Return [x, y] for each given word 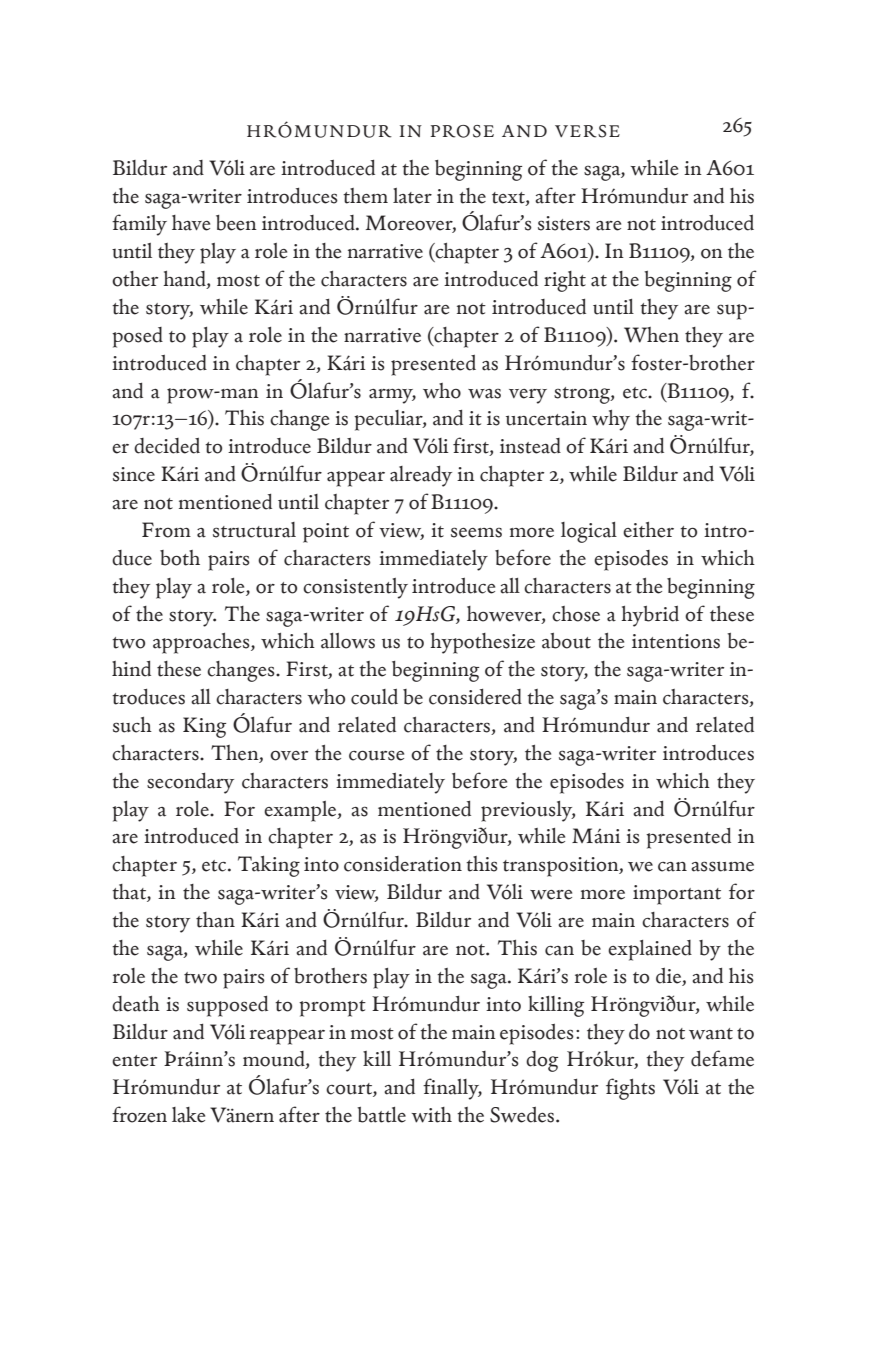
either [648, 530]
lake [188, 1115]
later [412, 196]
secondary [190, 783]
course [376, 755]
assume [722, 866]
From [166, 530]
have [191, 223]
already [421, 476]
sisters [564, 223]
